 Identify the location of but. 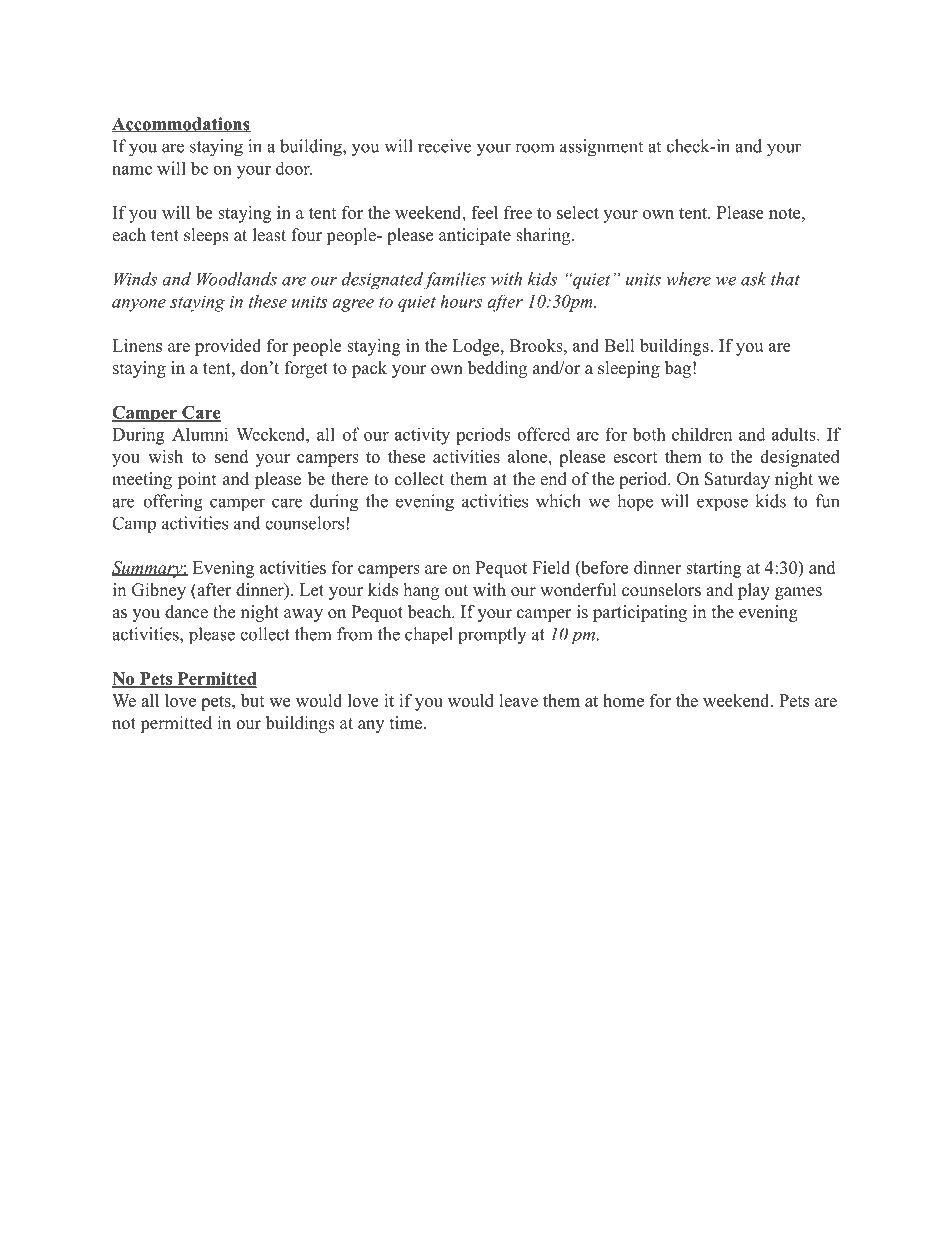
(253, 700).
